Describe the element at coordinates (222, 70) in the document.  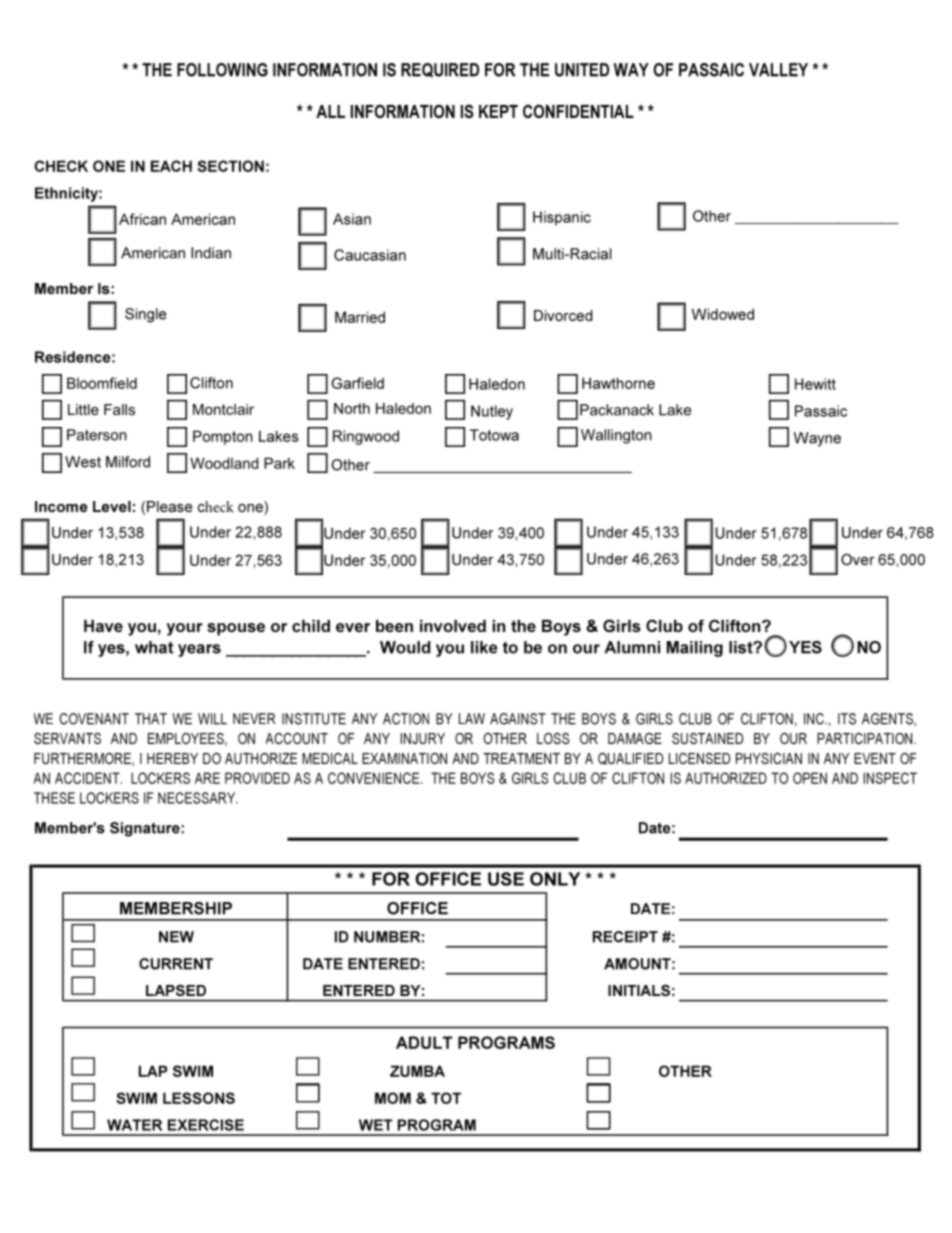
I see `FOLLOWING` at that location.
